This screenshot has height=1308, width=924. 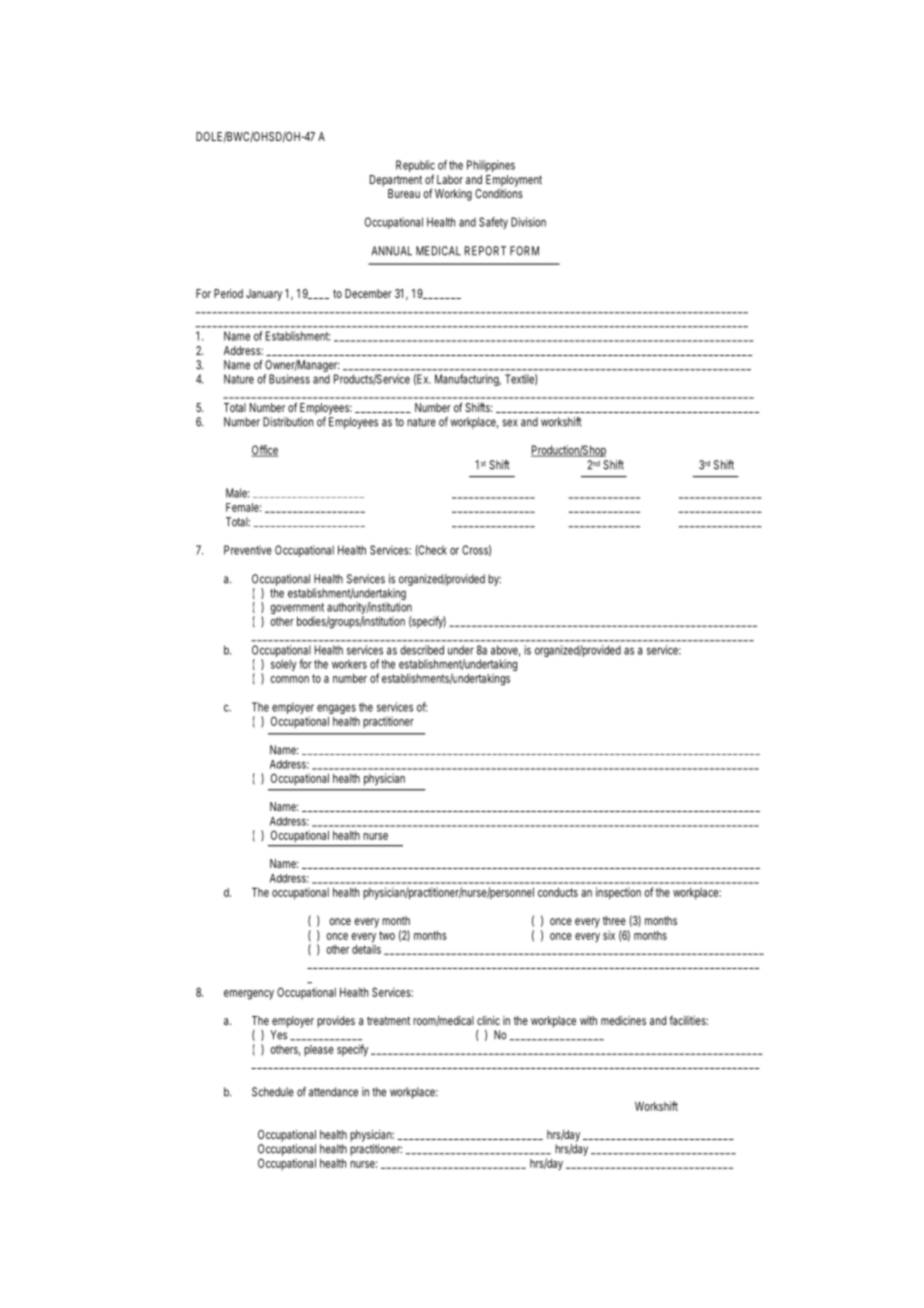 I want to click on Working, so click(x=453, y=195).
